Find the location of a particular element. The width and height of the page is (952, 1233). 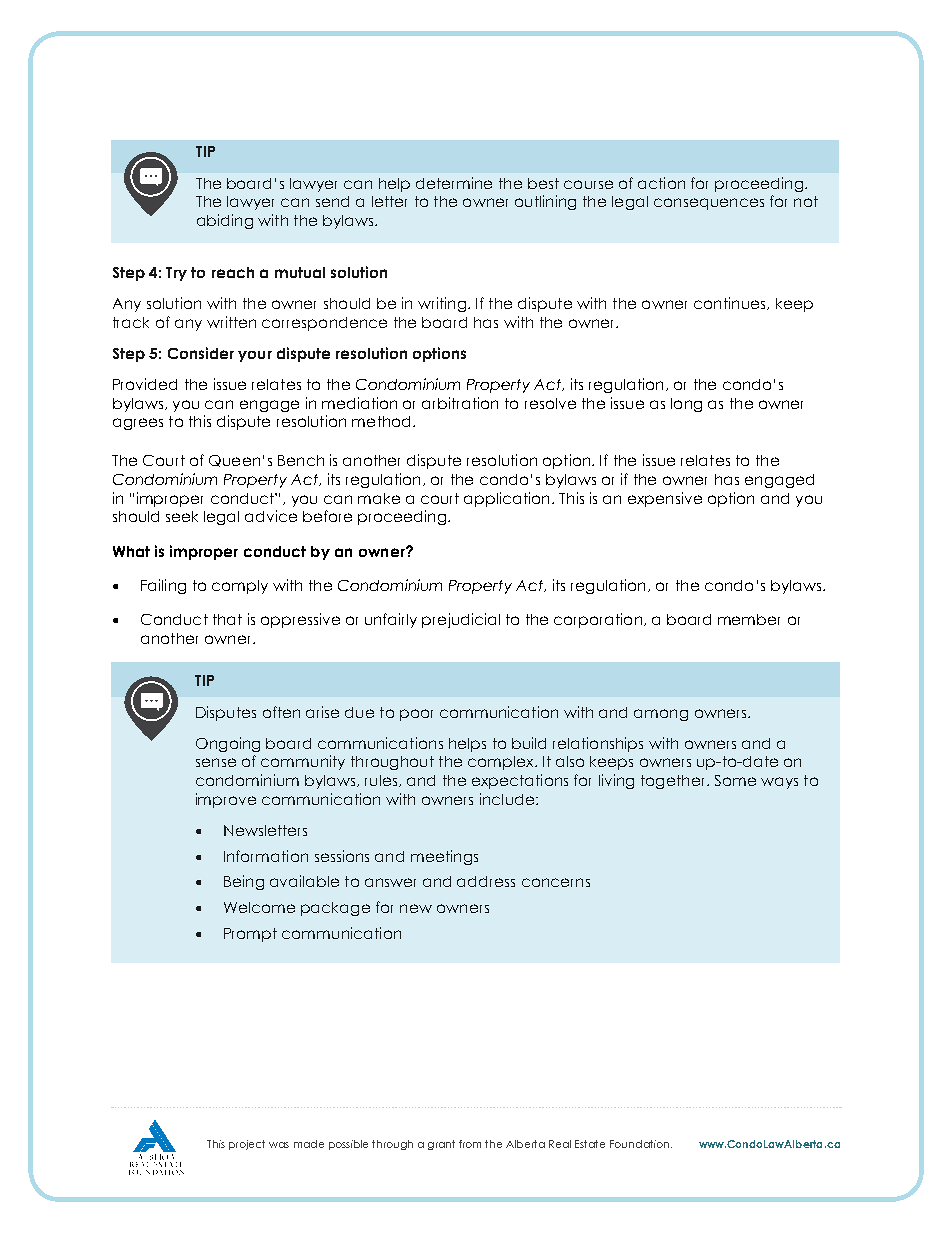

project is located at coordinates (247, 1145).
